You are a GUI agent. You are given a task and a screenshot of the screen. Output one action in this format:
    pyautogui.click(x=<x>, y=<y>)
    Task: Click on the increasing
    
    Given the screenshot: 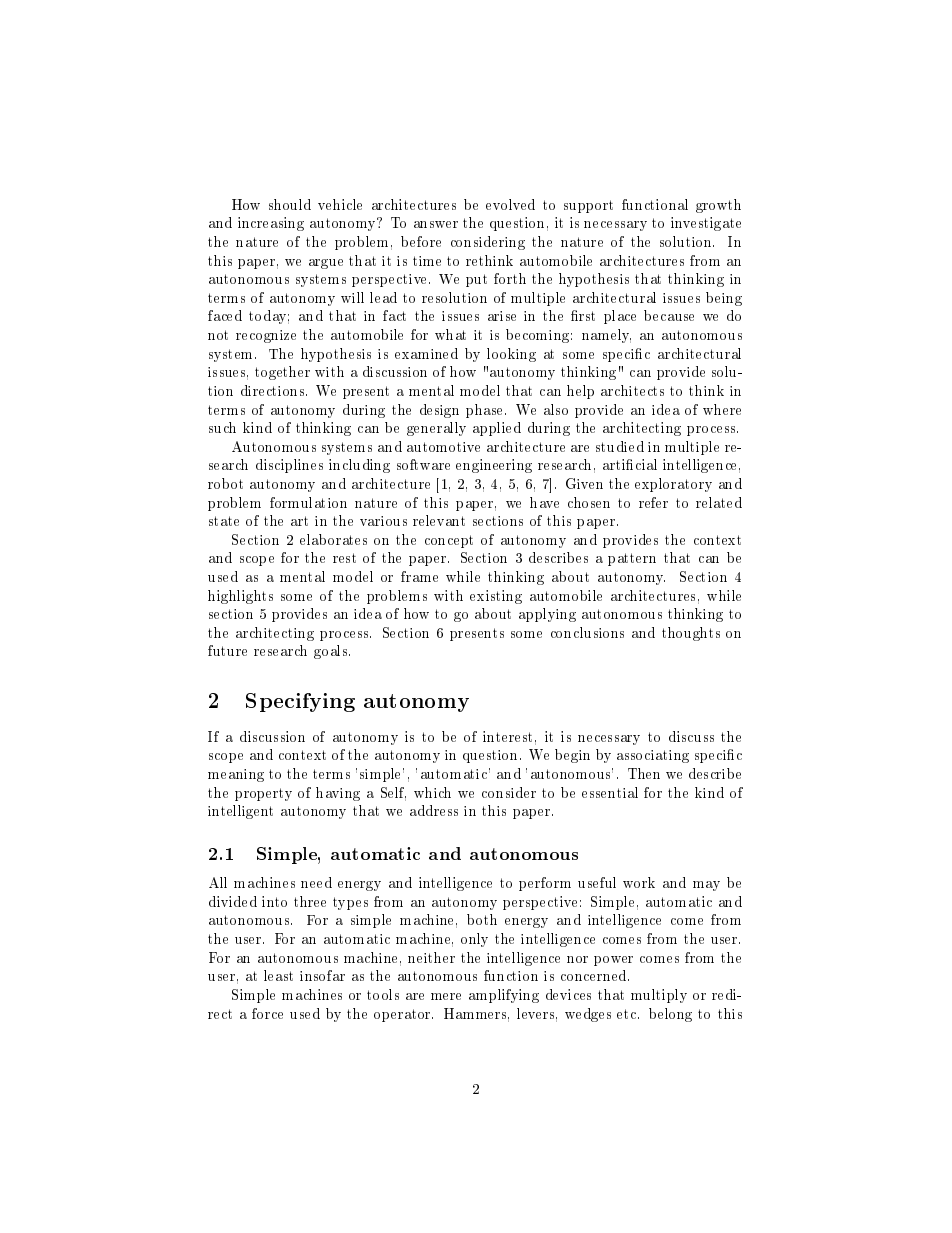 What is the action you would take?
    pyautogui.click(x=271, y=224)
